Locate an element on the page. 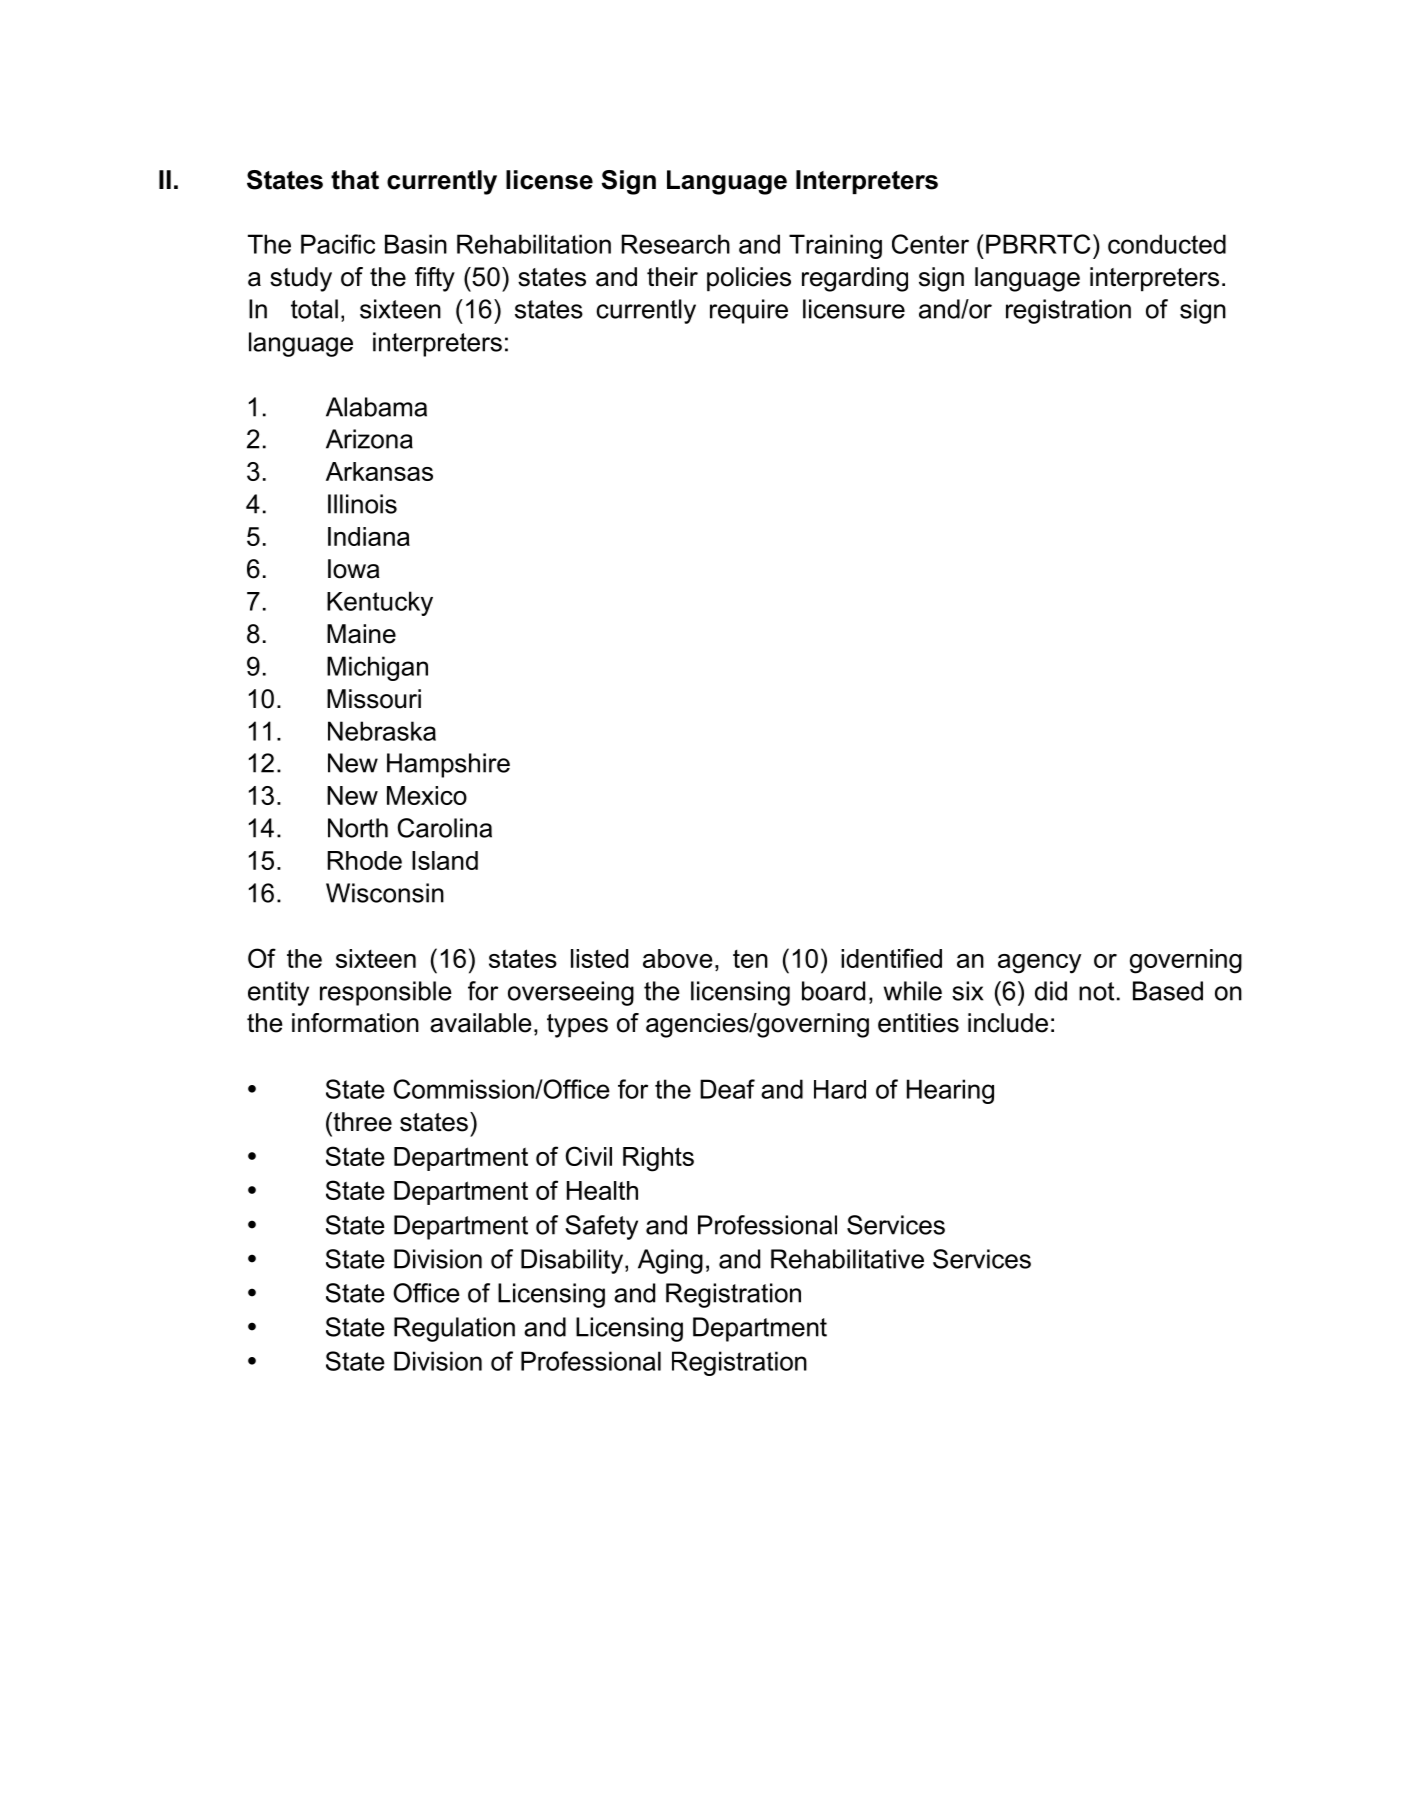 The width and height of the image is (1406, 1819). Kentucky is located at coordinates (380, 603).
